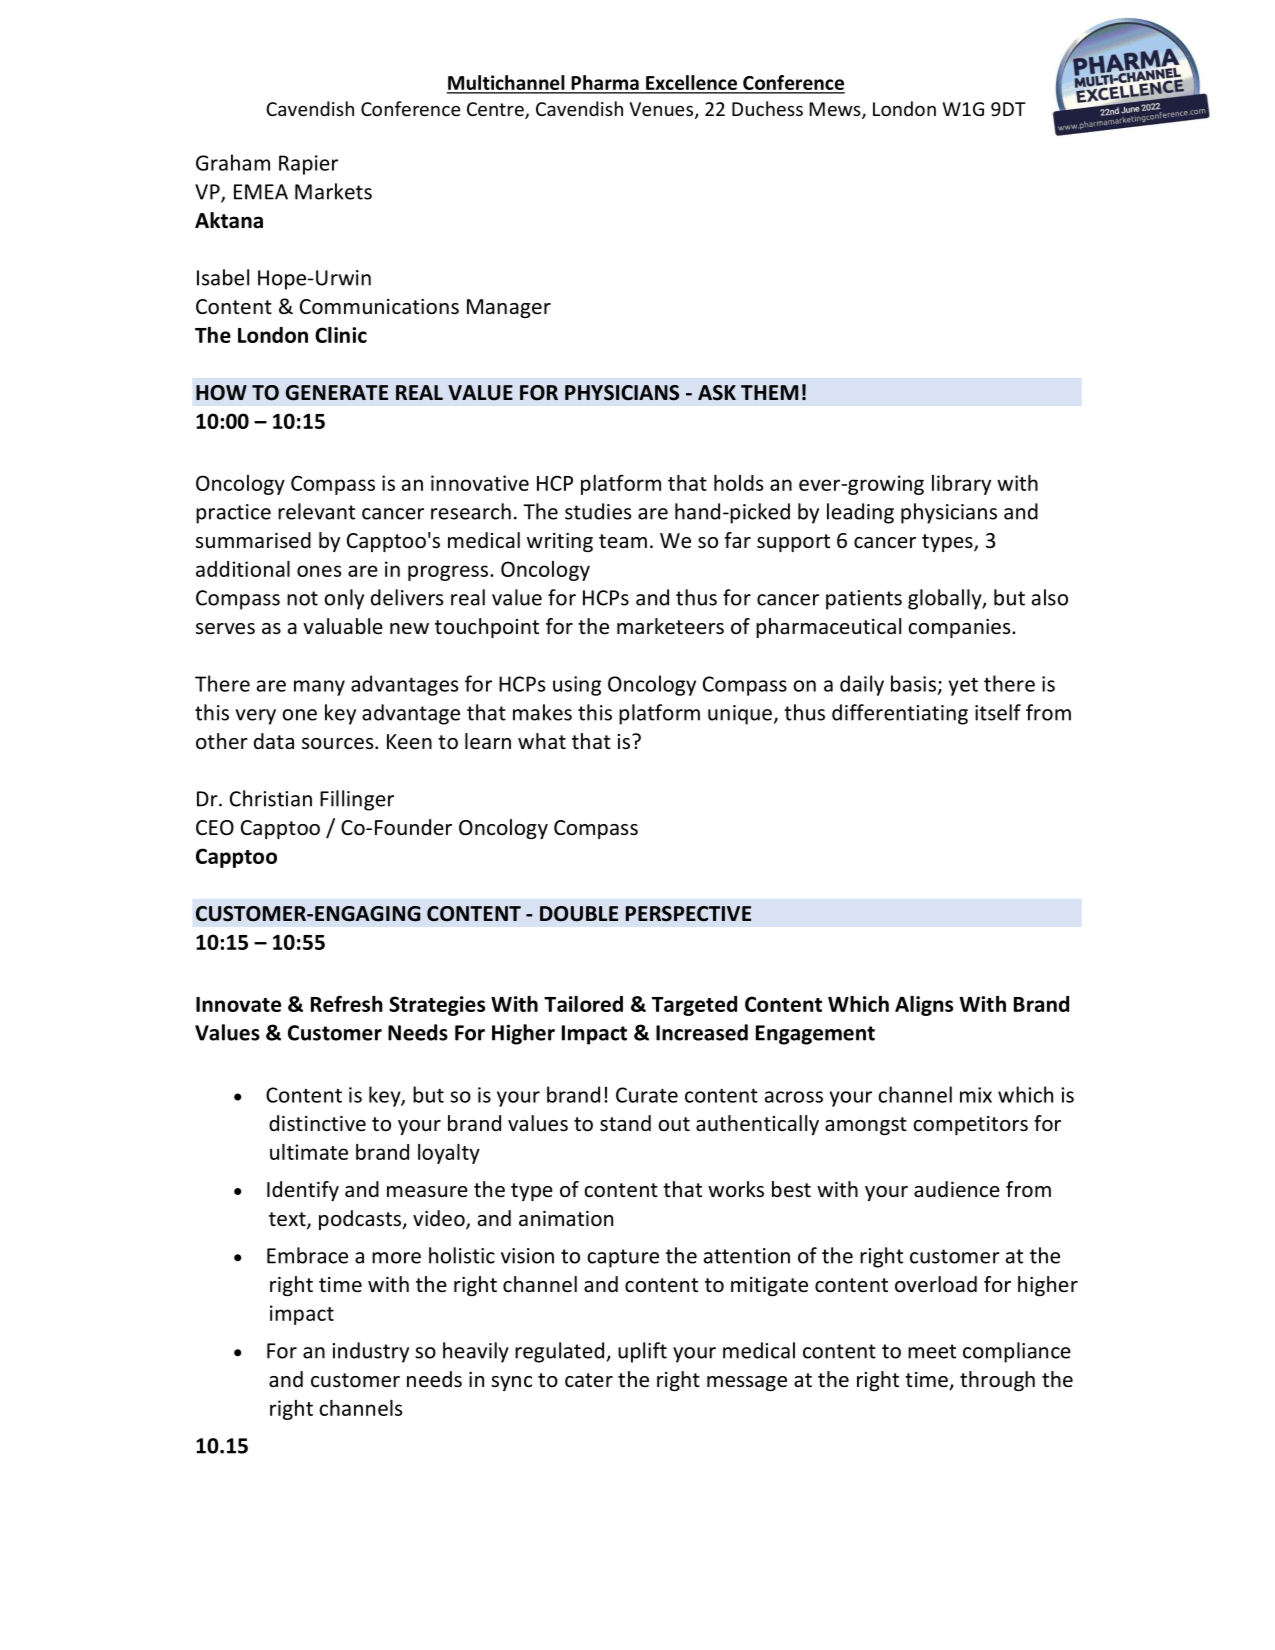 The width and height of the page is (1275, 1650). Describe the element at coordinates (347, 1003) in the page. I see `Refresh` at that location.
